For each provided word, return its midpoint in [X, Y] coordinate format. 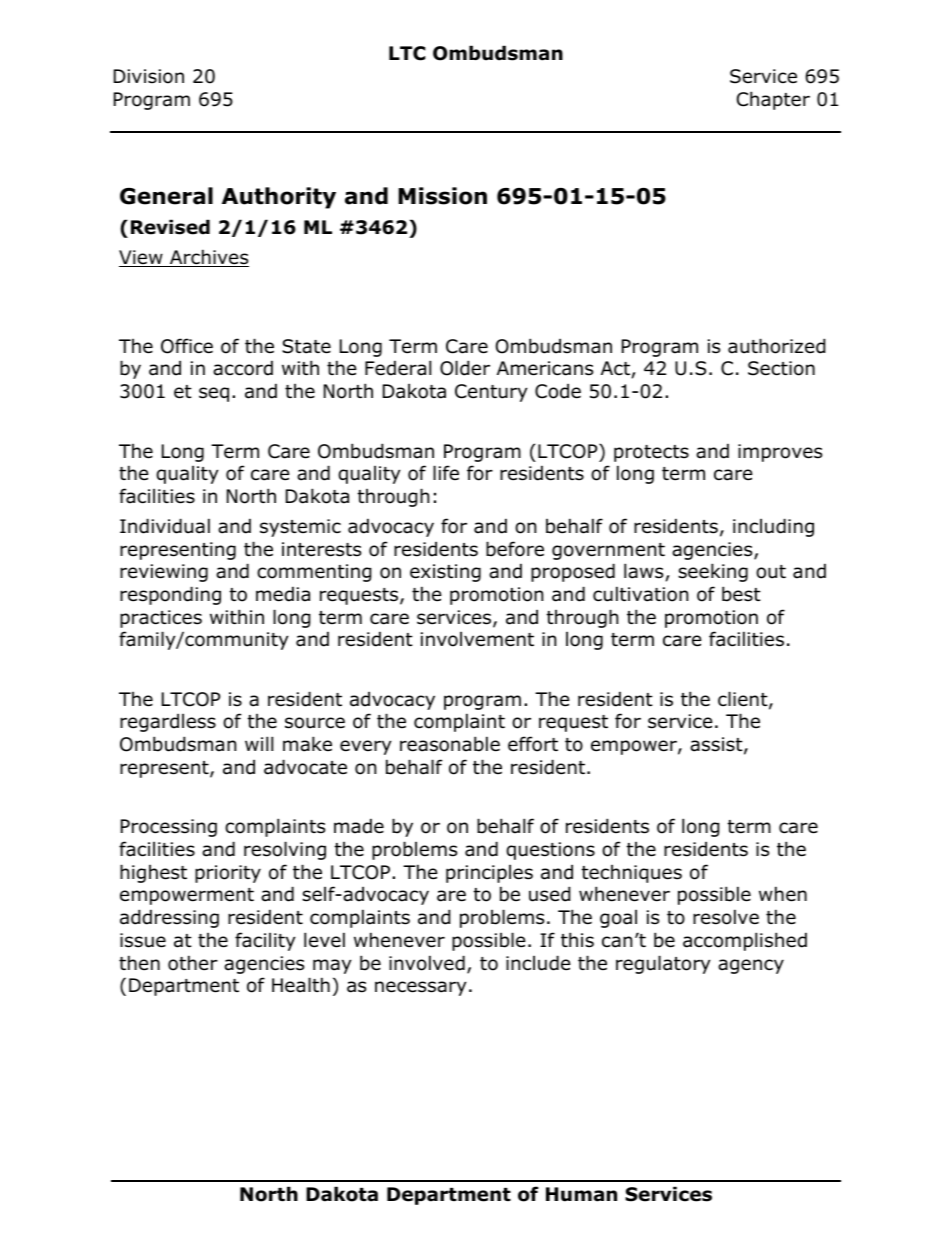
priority [228, 874]
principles [489, 874]
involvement [477, 639]
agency [751, 966]
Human [581, 1194]
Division [149, 76]
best [741, 594]
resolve [726, 917]
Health [301, 985]
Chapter [773, 100]
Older [465, 368]
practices [161, 619]
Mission [442, 196]
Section [781, 368]
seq [214, 394]
